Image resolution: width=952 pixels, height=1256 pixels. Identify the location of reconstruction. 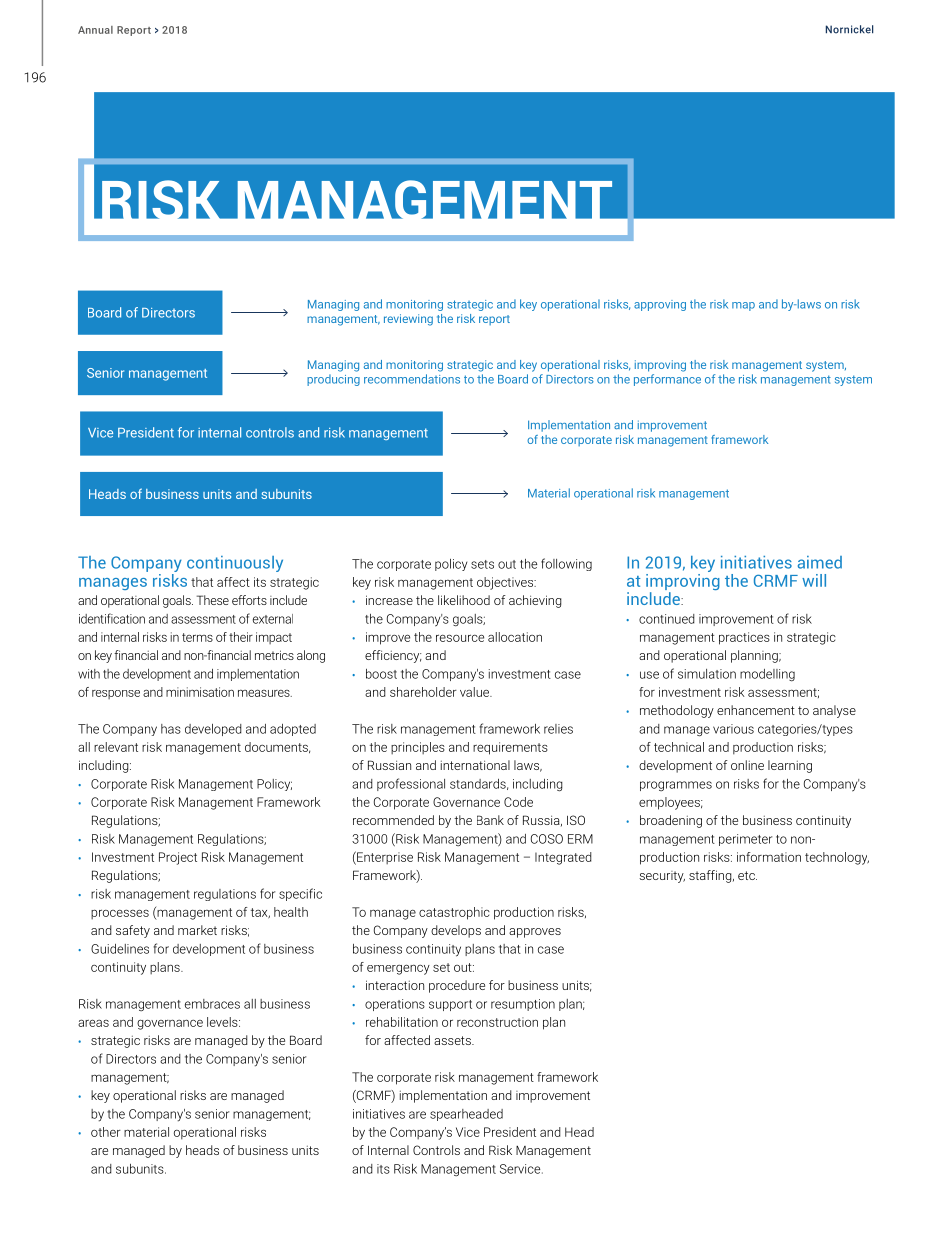
(497, 1022).
